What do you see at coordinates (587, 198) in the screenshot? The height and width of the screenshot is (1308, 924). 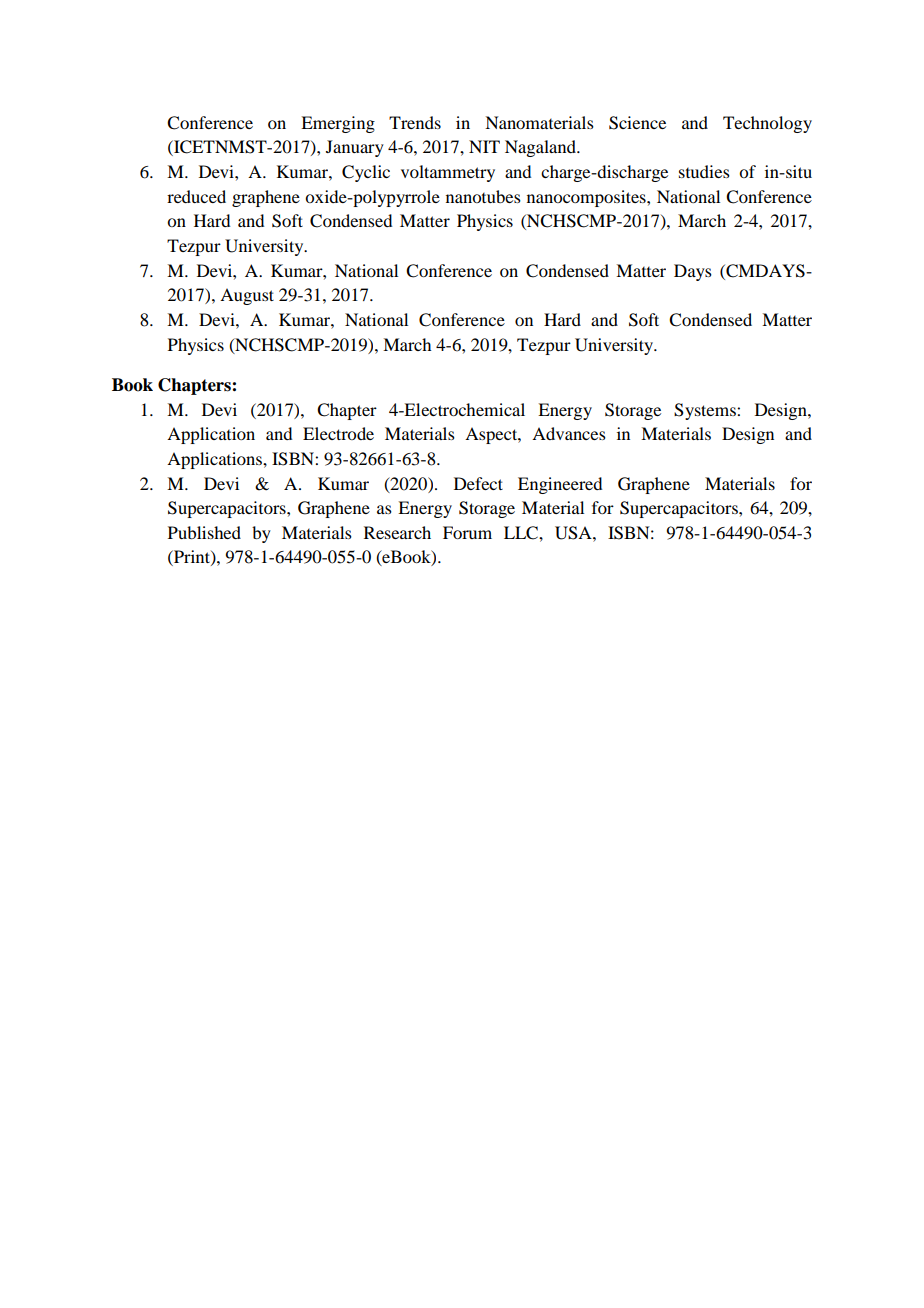 I see `nanocomposites` at bounding box center [587, 198].
